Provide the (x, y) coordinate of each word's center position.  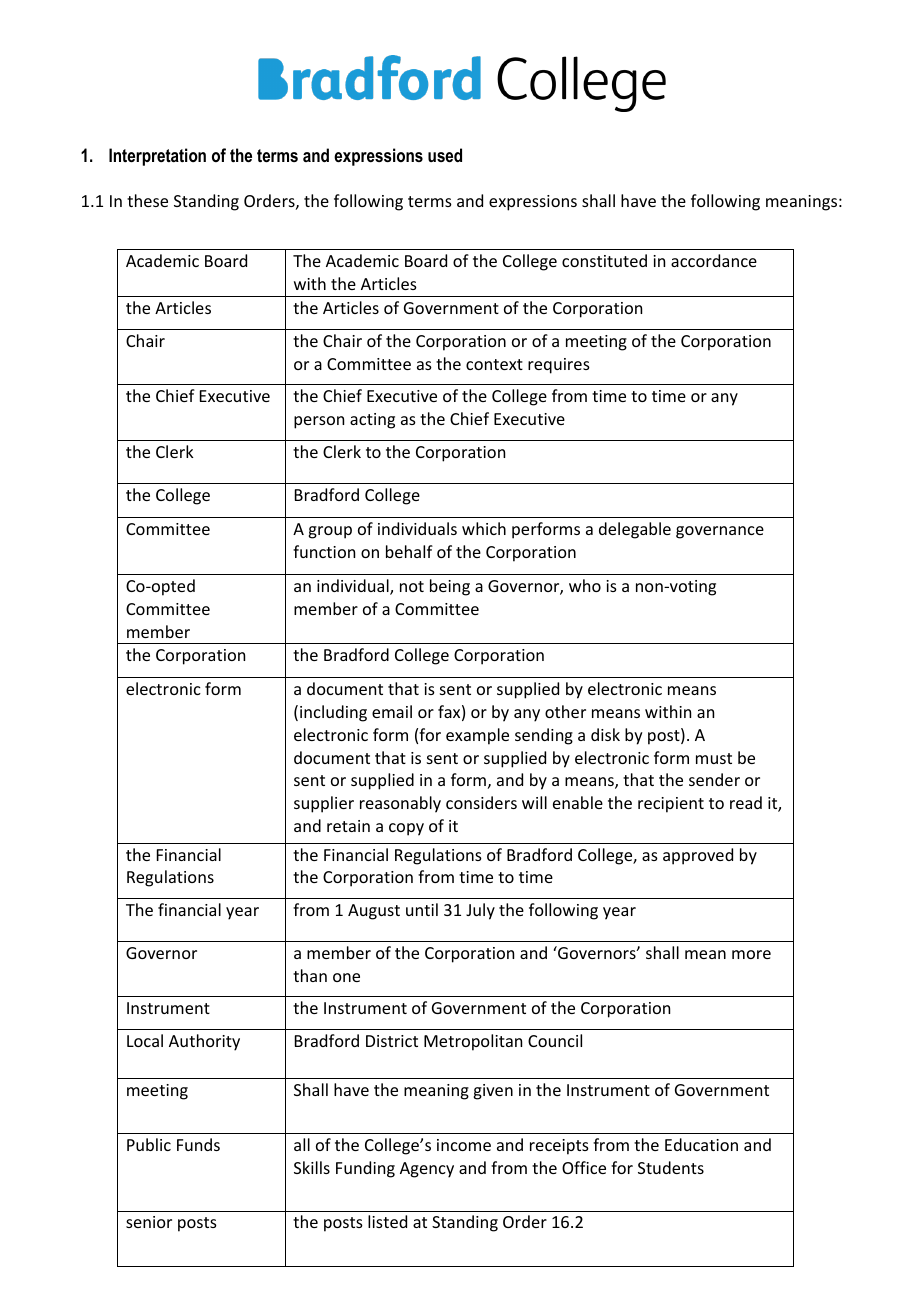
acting (372, 421)
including (333, 713)
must (714, 758)
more (751, 954)
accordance (714, 260)
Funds (198, 1144)
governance (720, 532)
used (445, 155)
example (477, 736)
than (310, 975)
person (319, 422)
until (422, 909)
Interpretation (157, 157)
